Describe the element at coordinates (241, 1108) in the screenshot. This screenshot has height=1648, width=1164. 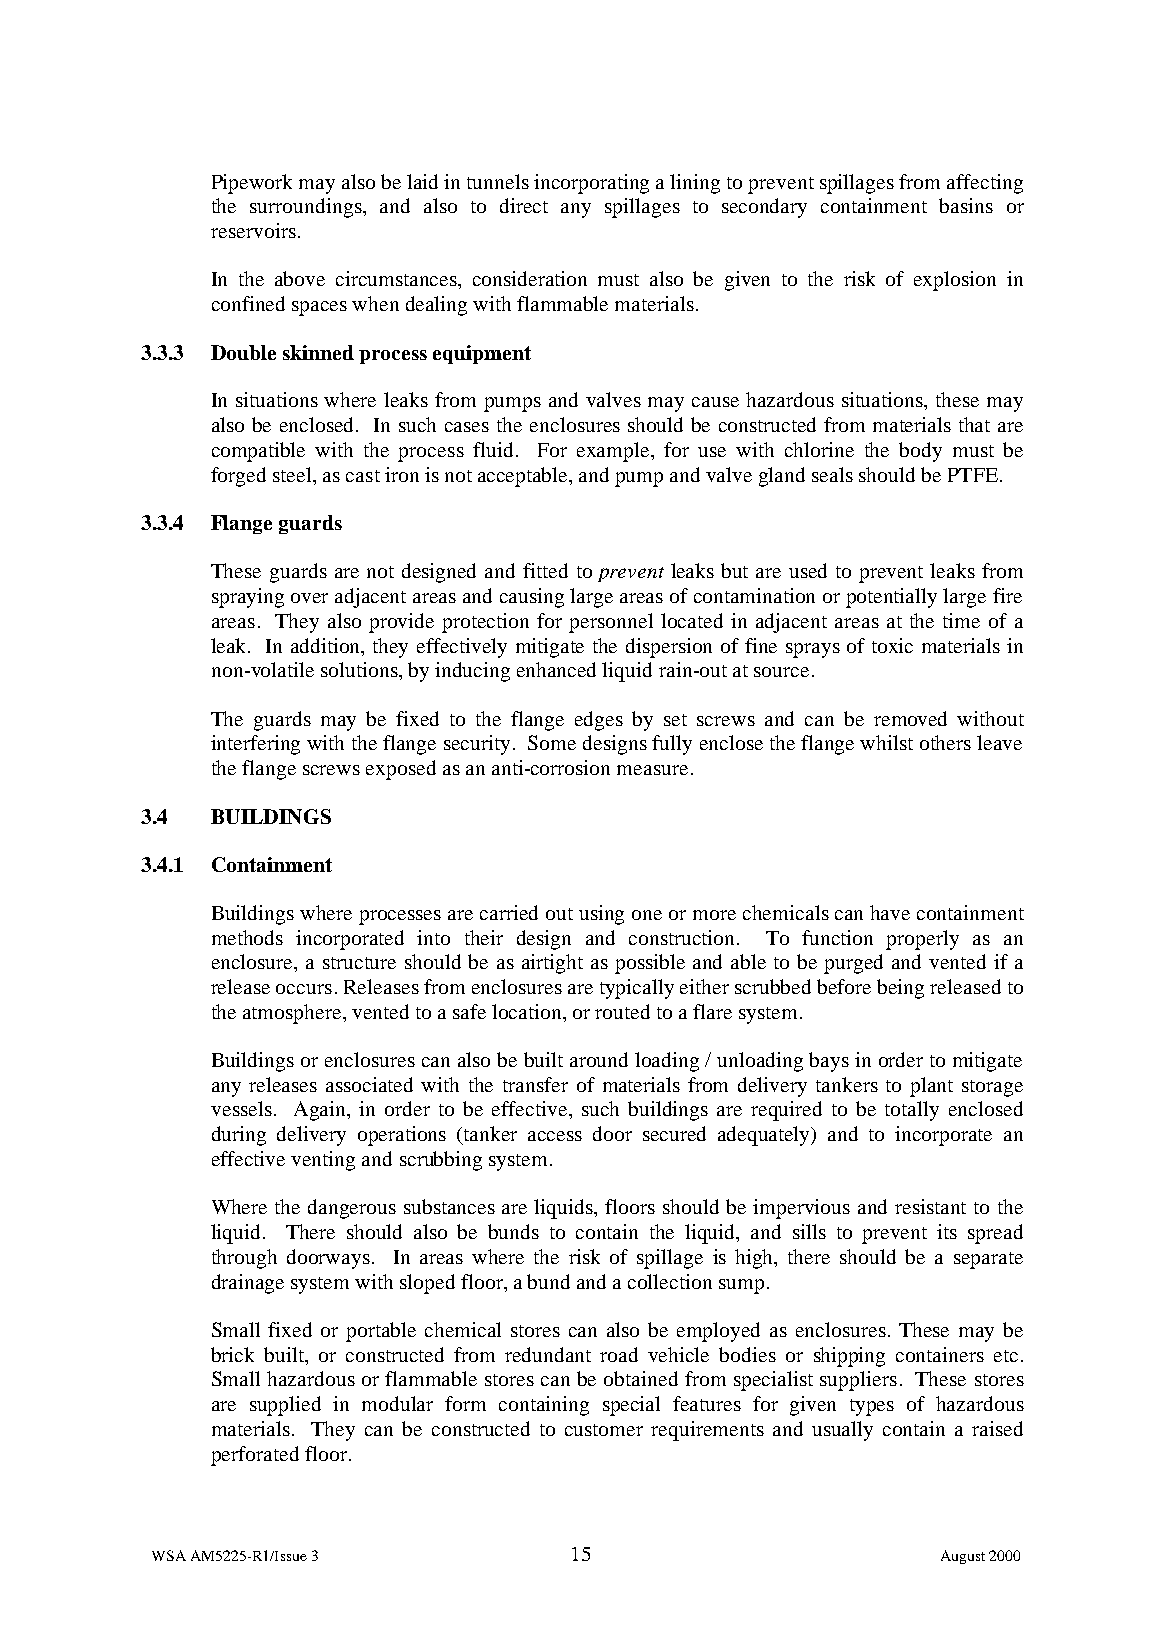
I see `vessels` at that location.
